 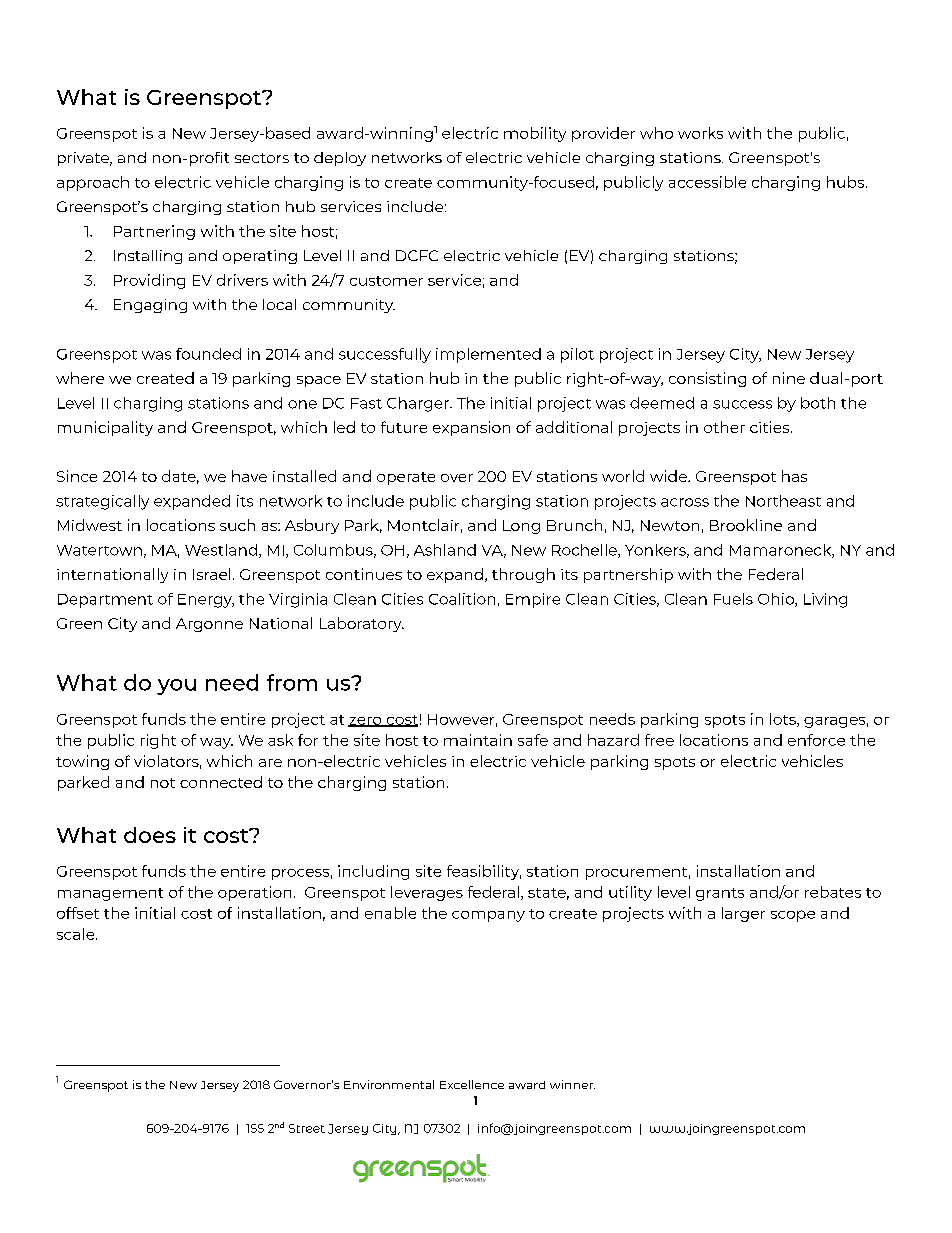 What do you see at coordinates (720, 894) in the screenshot?
I see `grants` at bounding box center [720, 894].
